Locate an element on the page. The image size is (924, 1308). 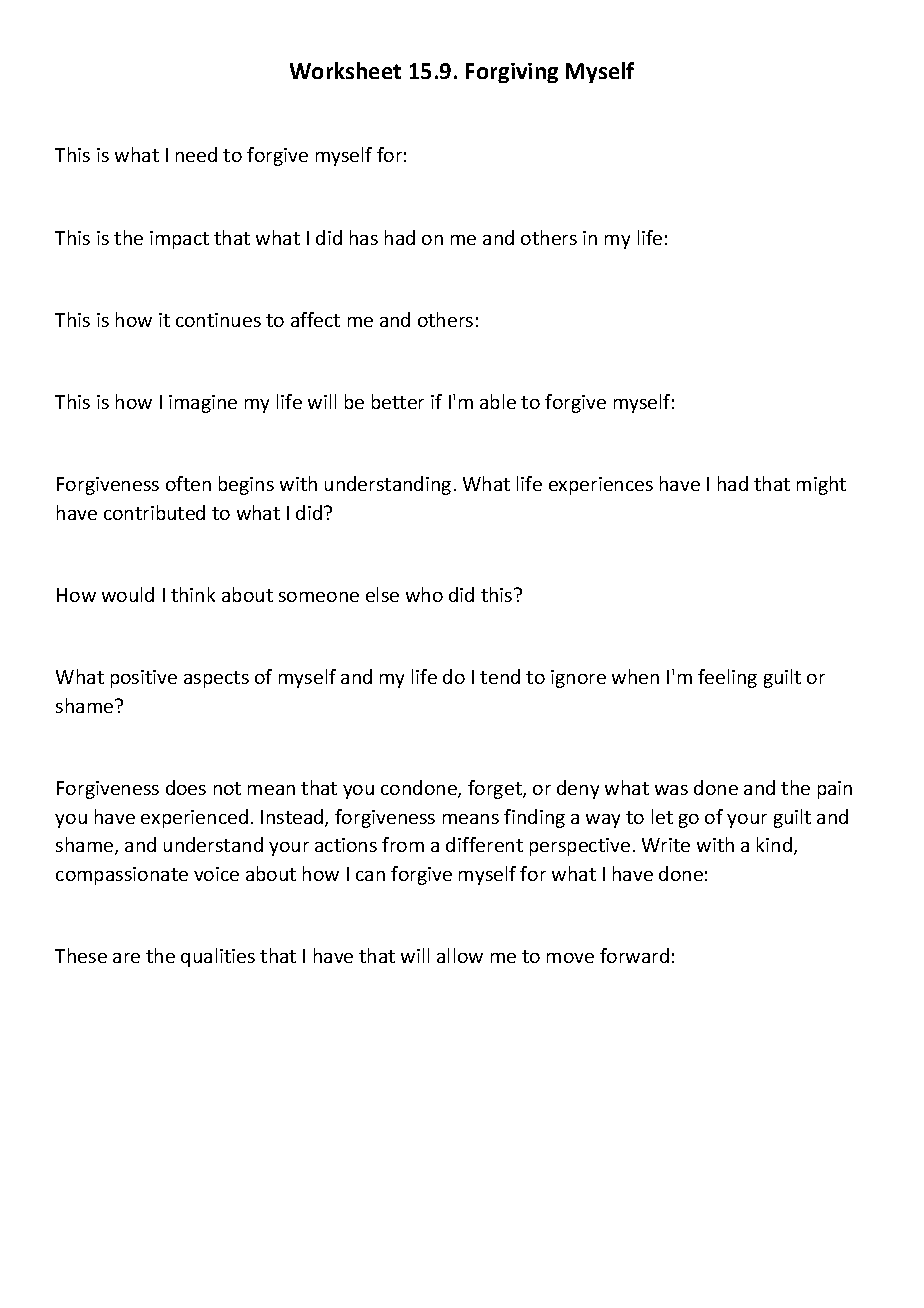
feeling is located at coordinates (727, 678).
